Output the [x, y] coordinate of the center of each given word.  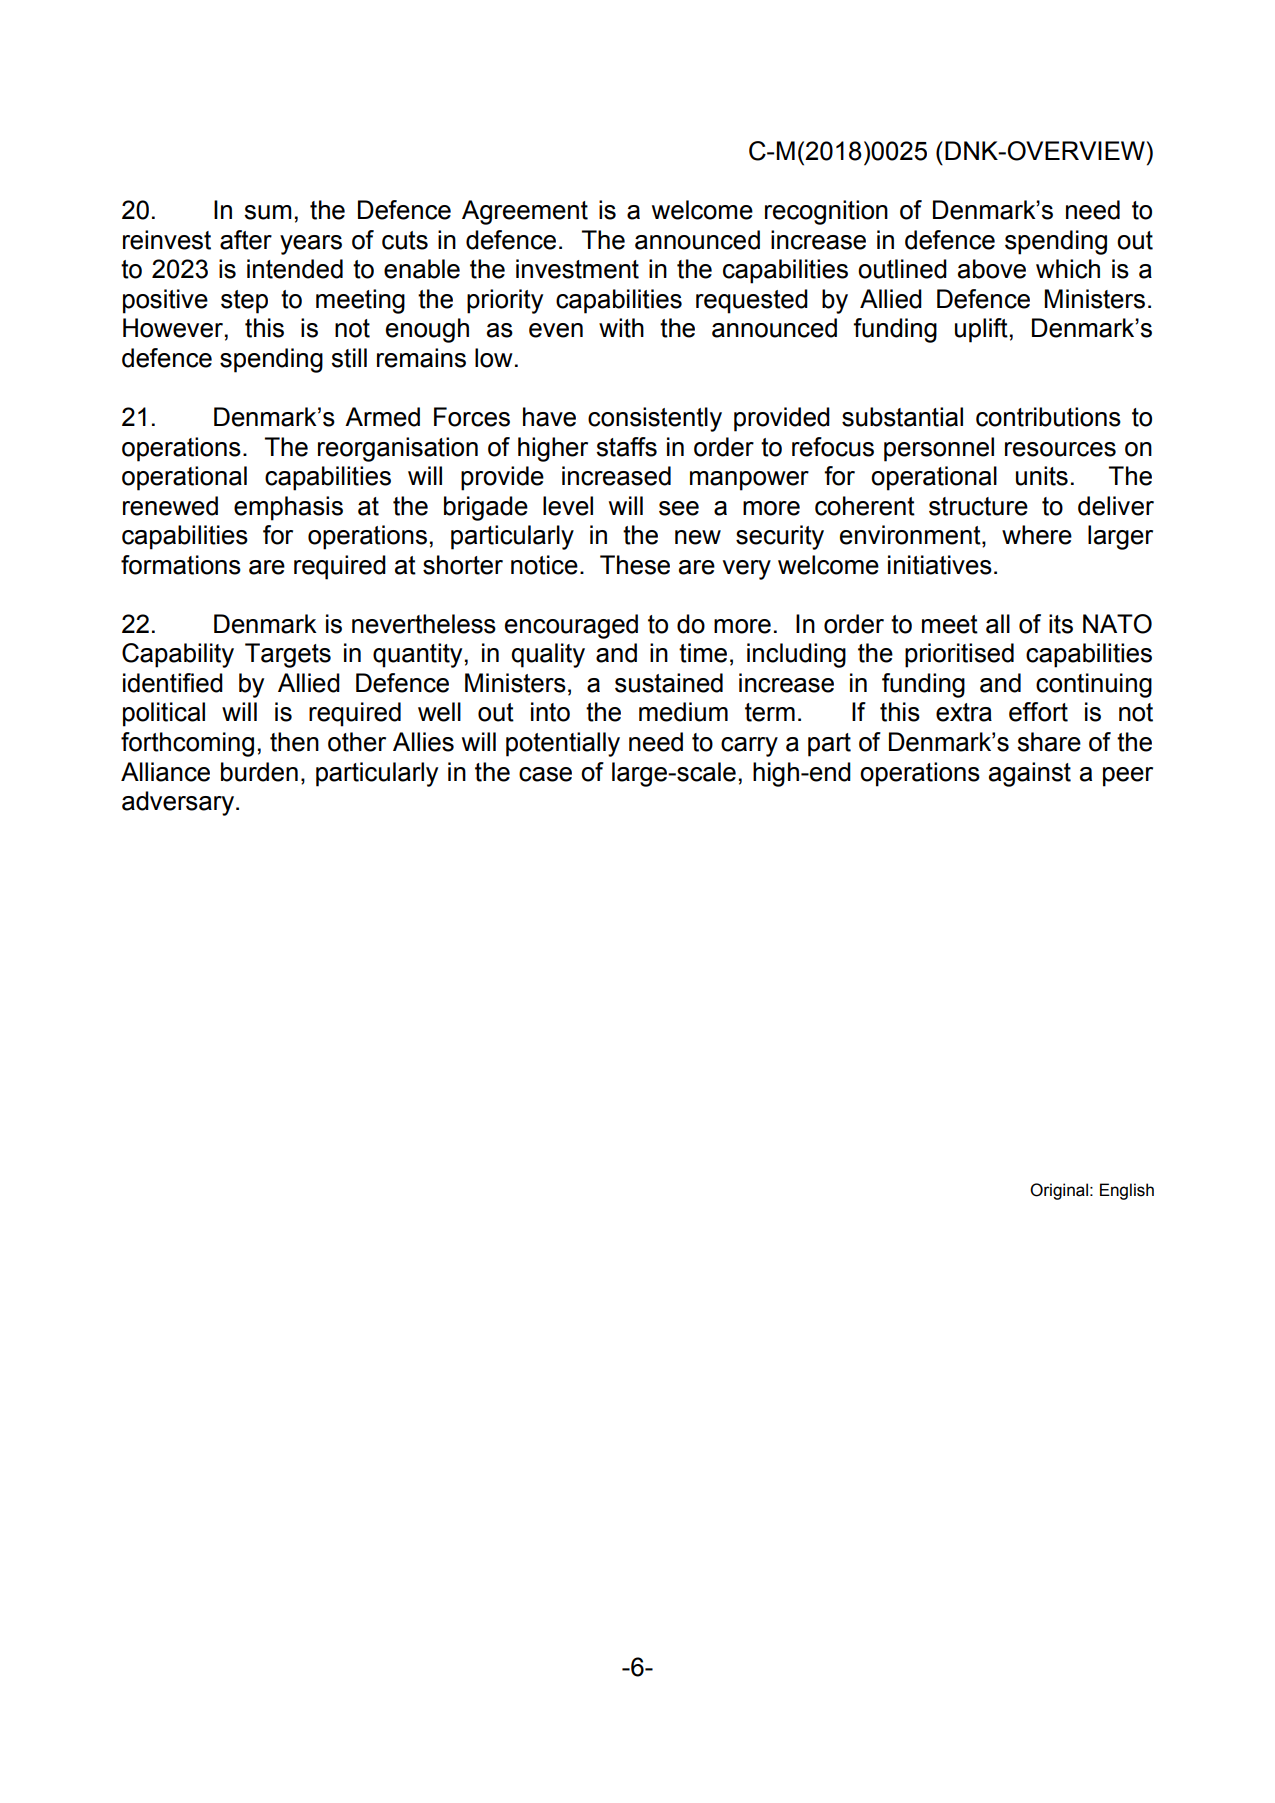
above [992, 269]
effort [1038, 712]
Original [1059, 1191]
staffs [626, 447]
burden [259, 772]
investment [577, 269]
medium [683, 712]
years [311, 245]
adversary [178, 803]
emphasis [288, 508]
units [1042, 476]
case [545, 774]
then [294, 742]
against [1030, 774]
